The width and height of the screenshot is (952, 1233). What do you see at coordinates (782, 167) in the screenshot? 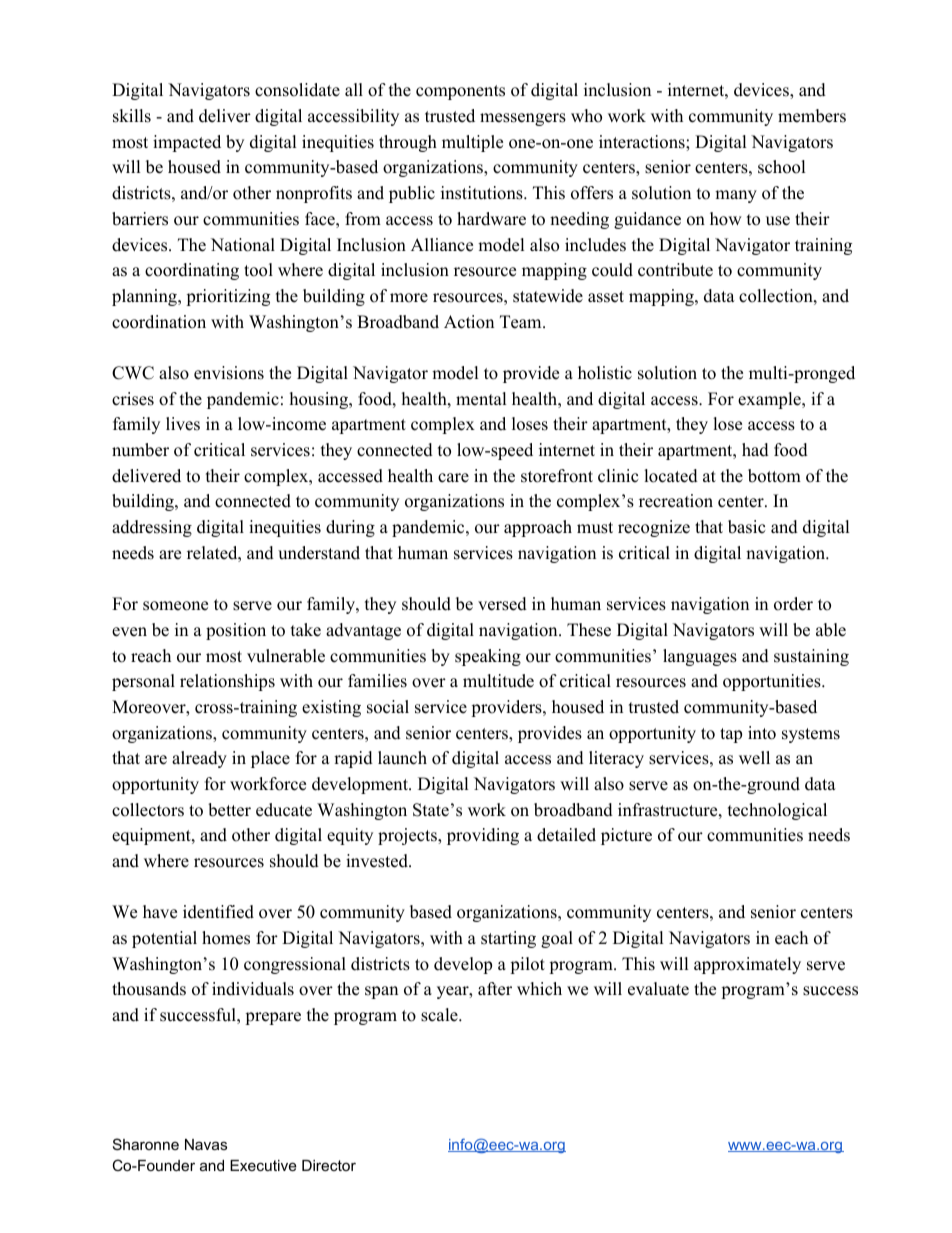
I see `school` at bounding box center [782, 167].
